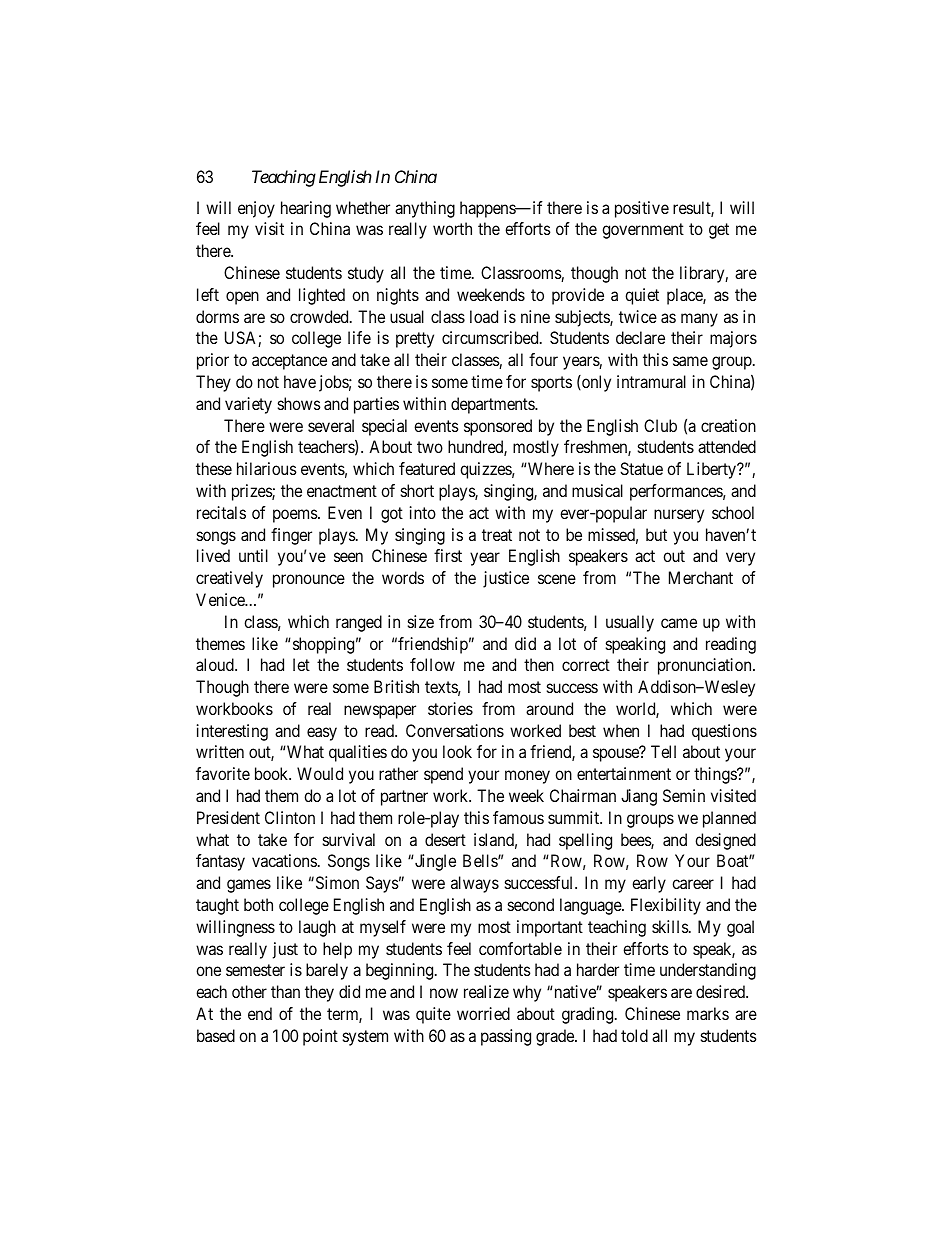  What do you see at coordinates (455, 730) in the screenshot?
I see `Conversations` at bounding box center [455, 730].
